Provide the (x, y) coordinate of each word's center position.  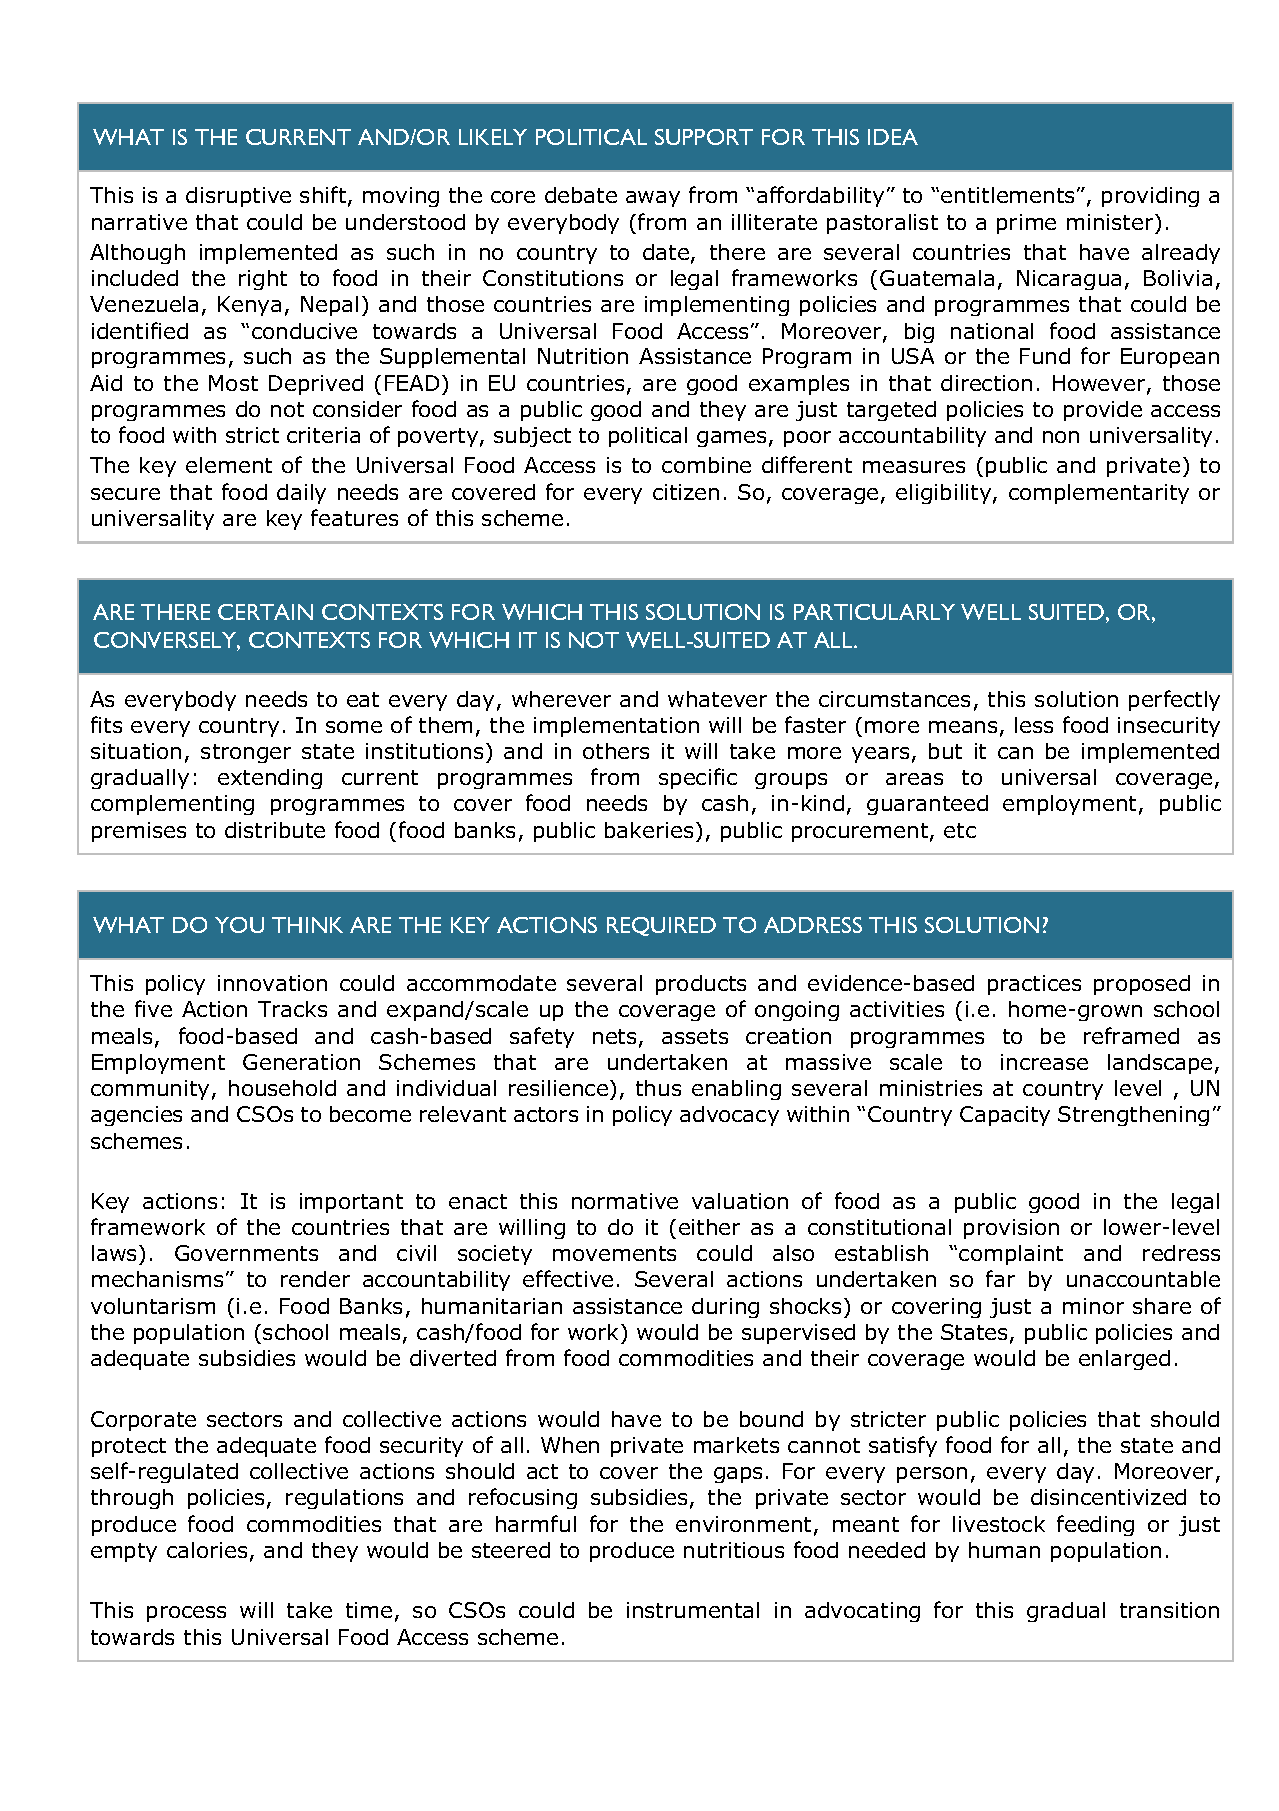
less (1034, 725)
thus (658, 1088)
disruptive (238, 197)
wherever (561, 699)
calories (207, 1550)
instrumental (693, 1610)
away (653, 199)
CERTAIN (265, 612)
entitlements (1009, 195)
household (282, 1088)
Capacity (1005, 1116)
